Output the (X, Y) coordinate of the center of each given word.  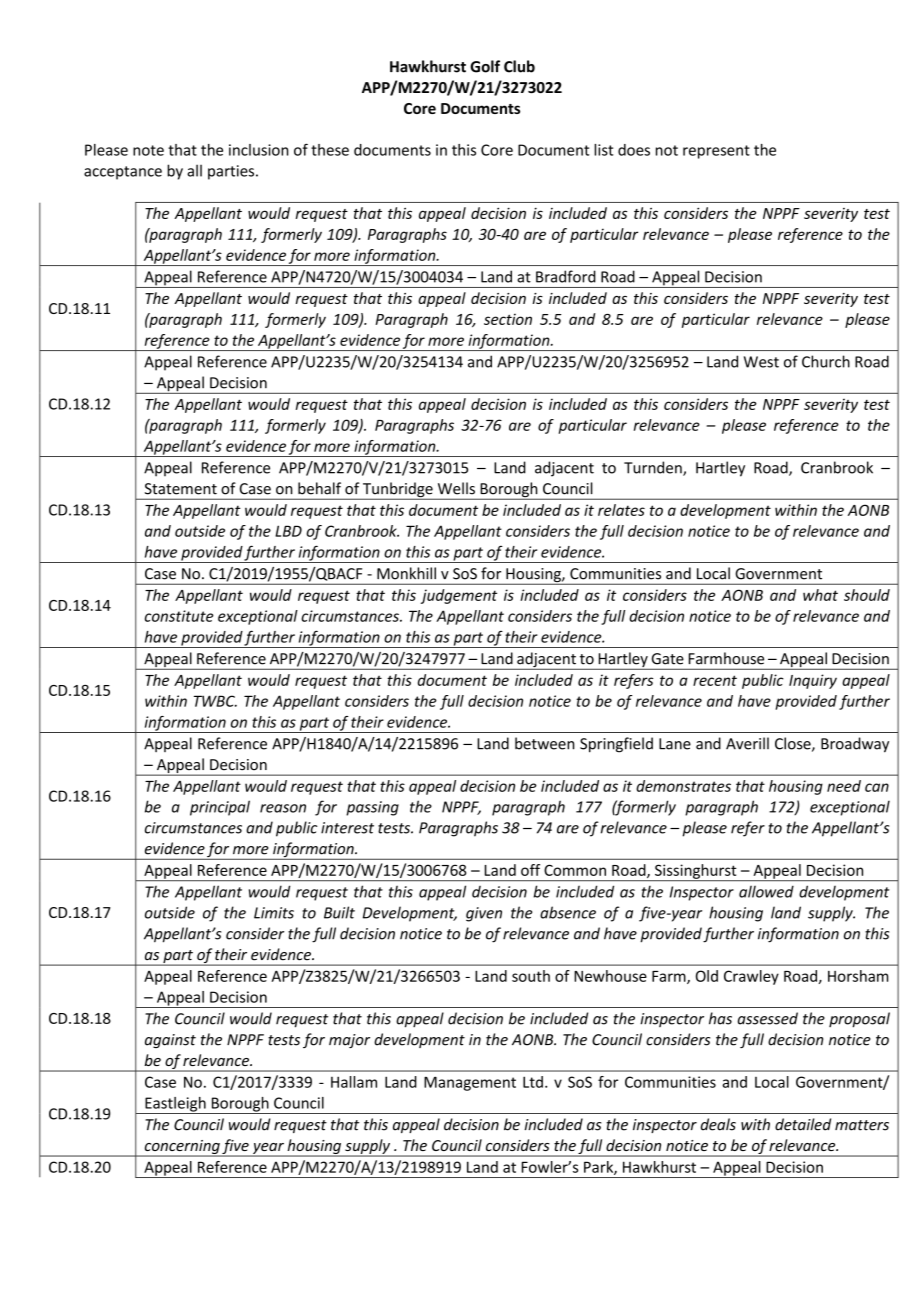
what (820, 595)
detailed (803, 1124)
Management (470, 1083)
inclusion (259, 150)
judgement (459, 596)
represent (716, 152)
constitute (179, 616)
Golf (485, 66)
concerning (182, 1148)
